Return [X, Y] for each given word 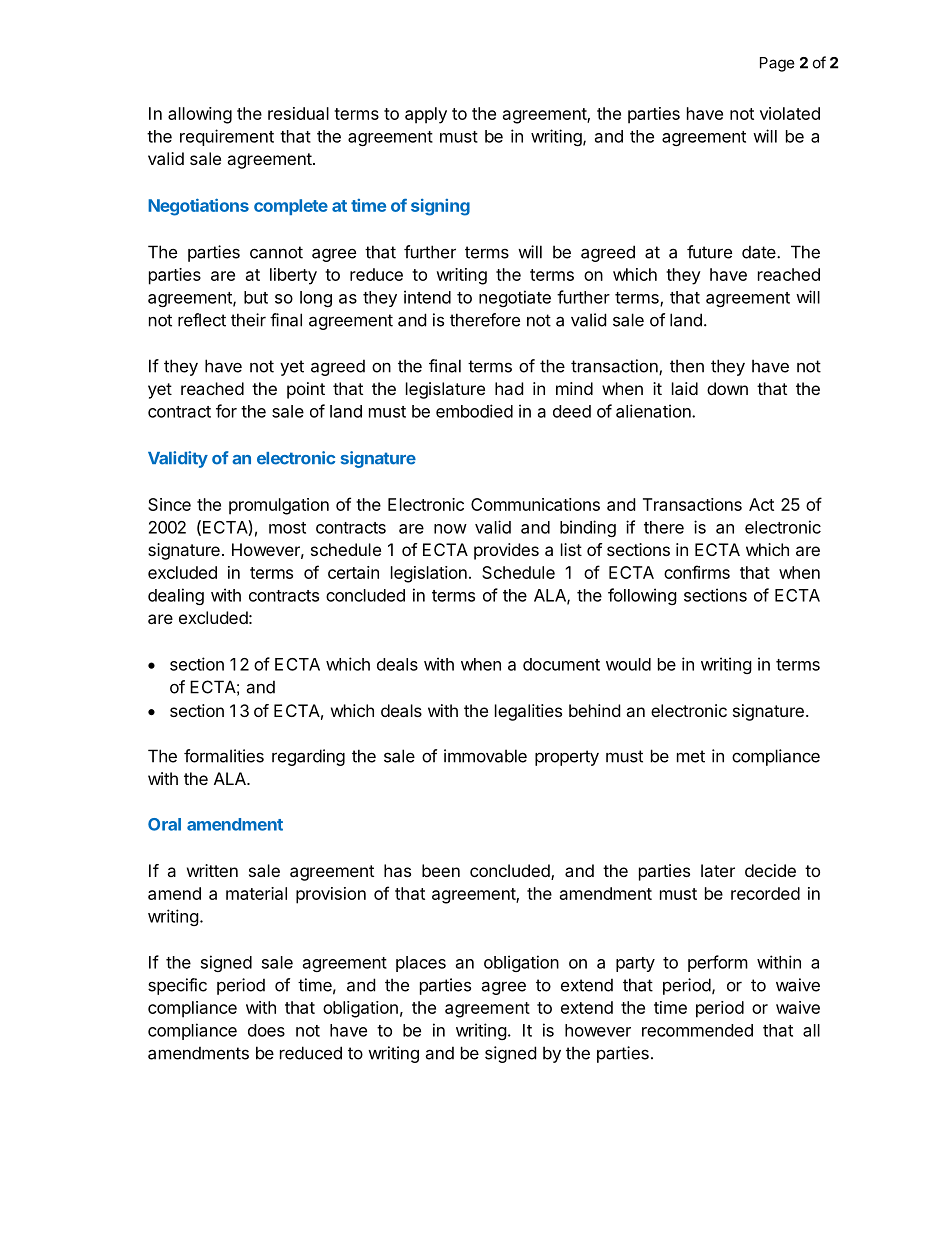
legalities [528, 712]
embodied [474, 411]
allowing [200, 115]
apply [426, 115]
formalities [224, 756]
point [306, 390]
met [691, 756]
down [727, 388]
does [266, 1030]
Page [777, 64]
